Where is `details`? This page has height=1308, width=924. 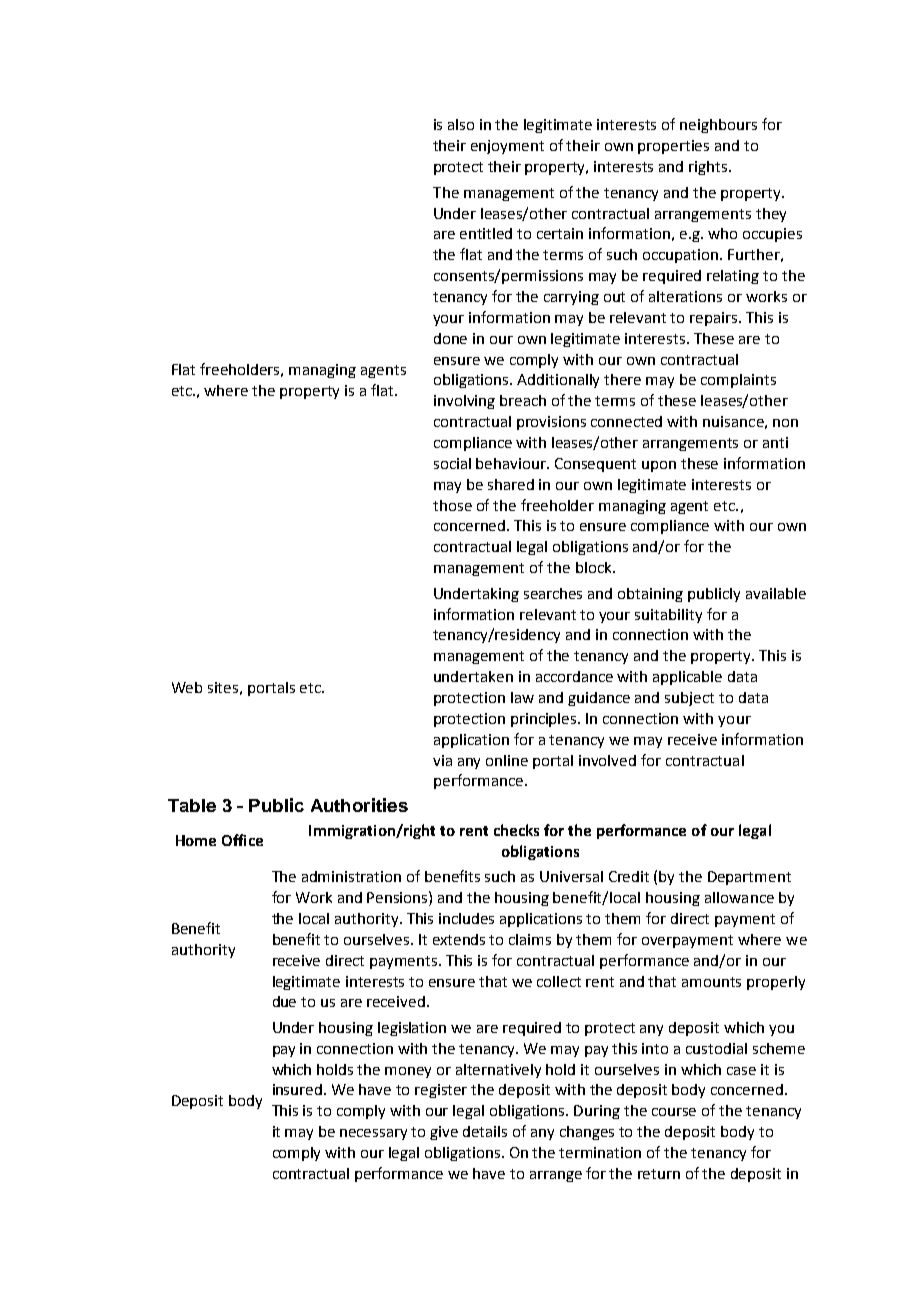 details is located at coordinates (485, 1131).
